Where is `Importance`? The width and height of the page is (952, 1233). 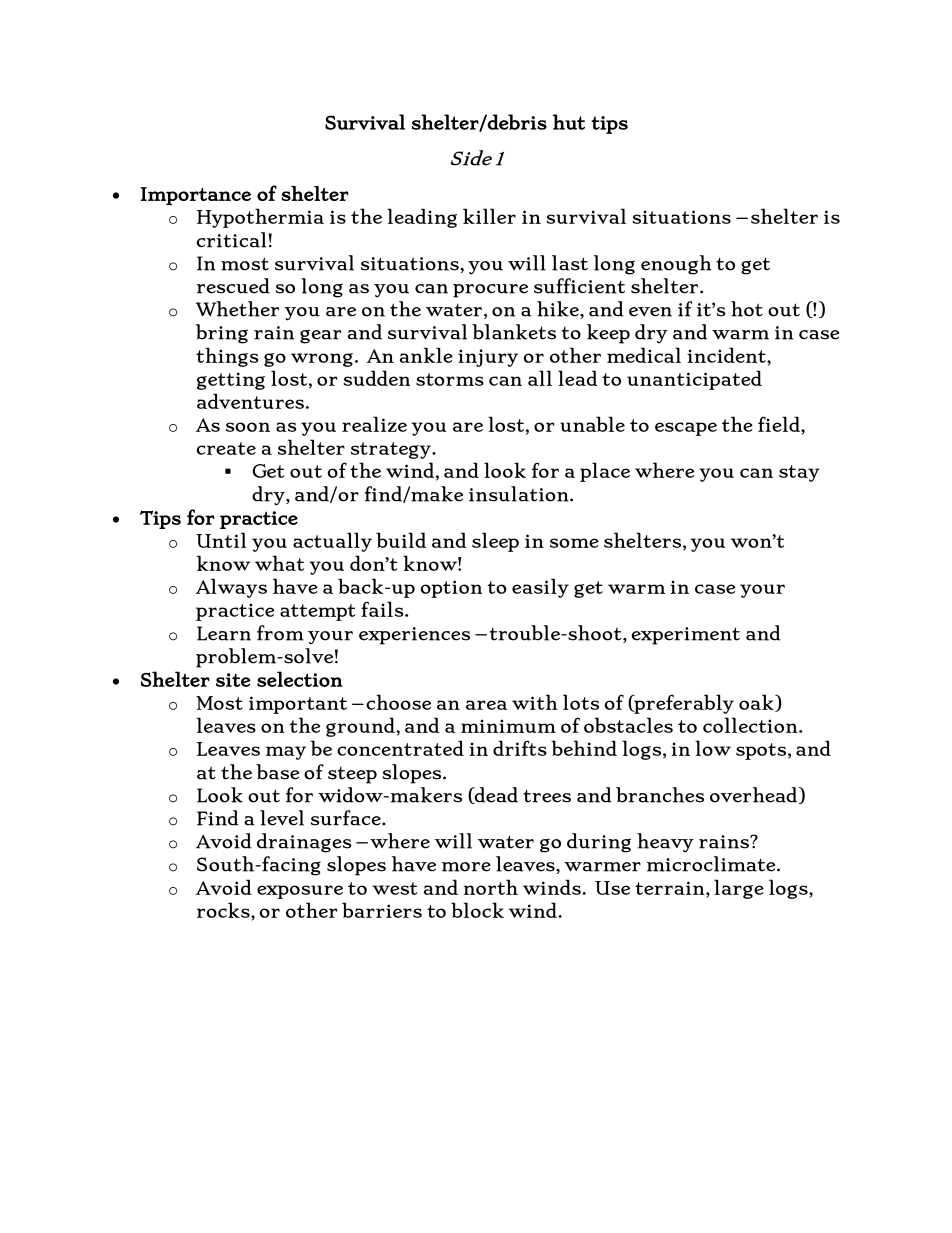
Importance is located at coordinates (195, 196).
